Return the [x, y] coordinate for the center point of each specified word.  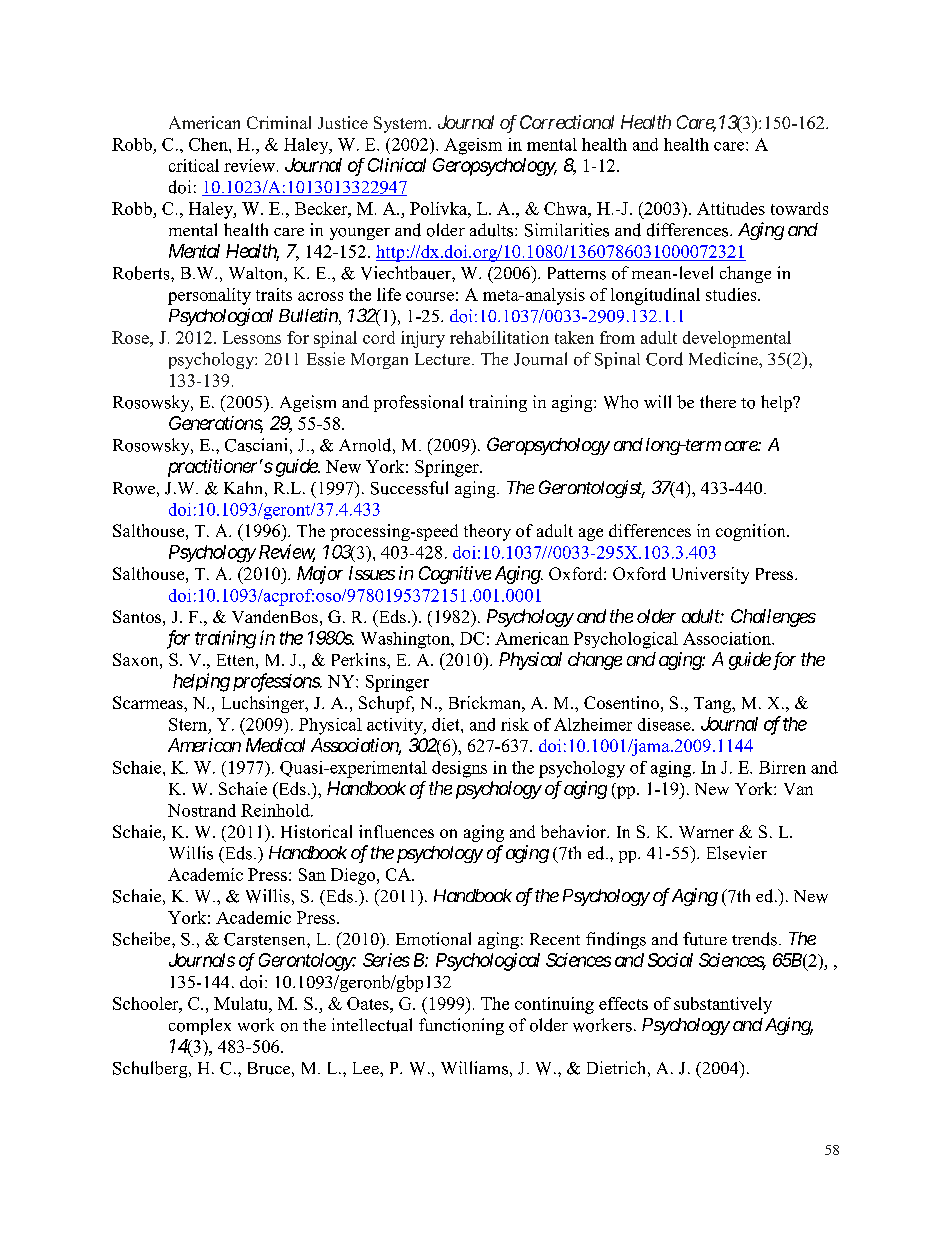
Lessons [252, 337]
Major [320, 575]
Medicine [724, 359]
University [710, 575]
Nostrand [202, 810]
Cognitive [455, 575]
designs [459, 769]
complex [200, 1026]
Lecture [444, 359]
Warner [706, 832]
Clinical [397, 165]
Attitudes [731, 208]
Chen [209, 144]
